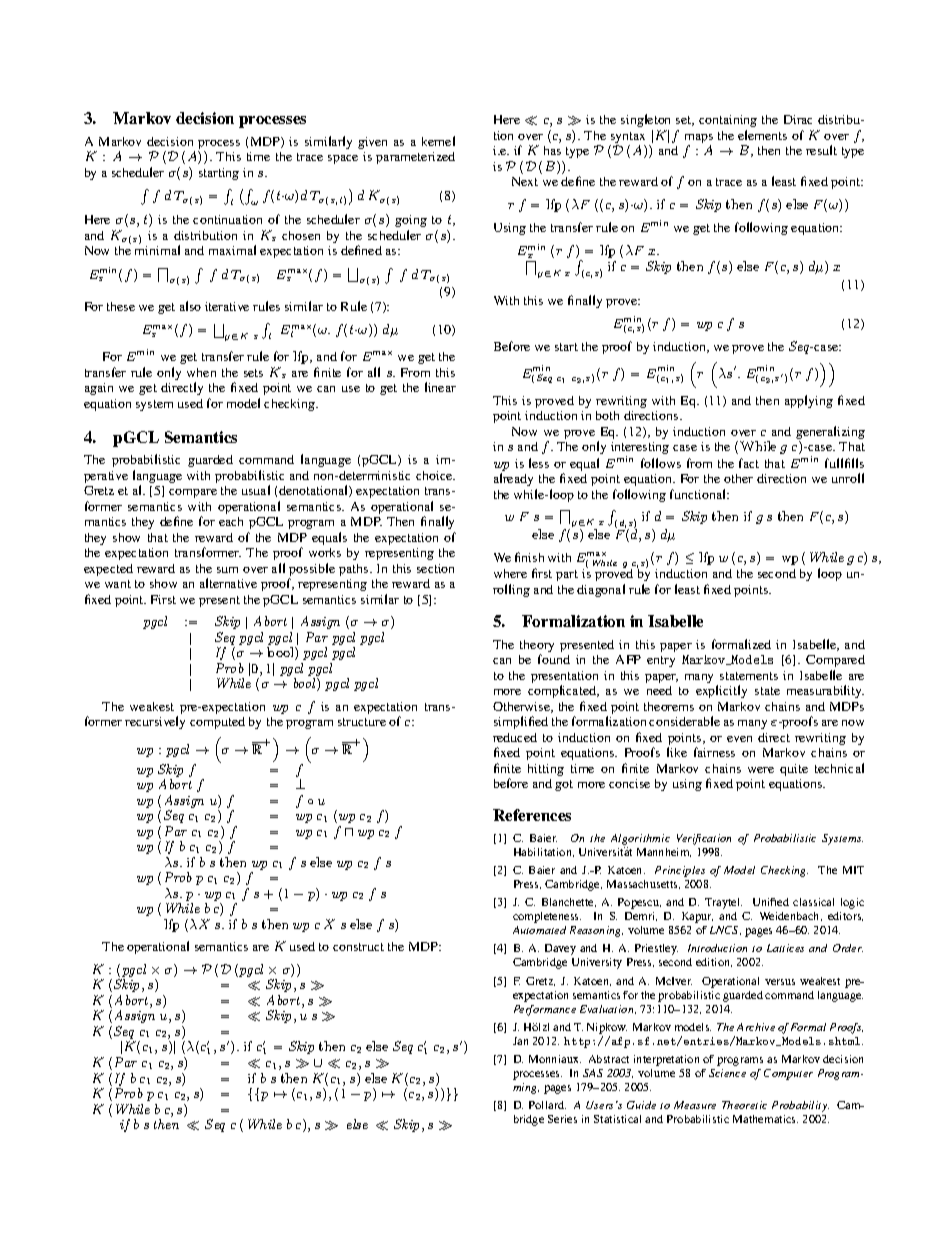 The image size is (952, 1233). What do you see at coordinates (515, 737) in the screenshot?
I see `reduced` at bounding box center [515, 737].
